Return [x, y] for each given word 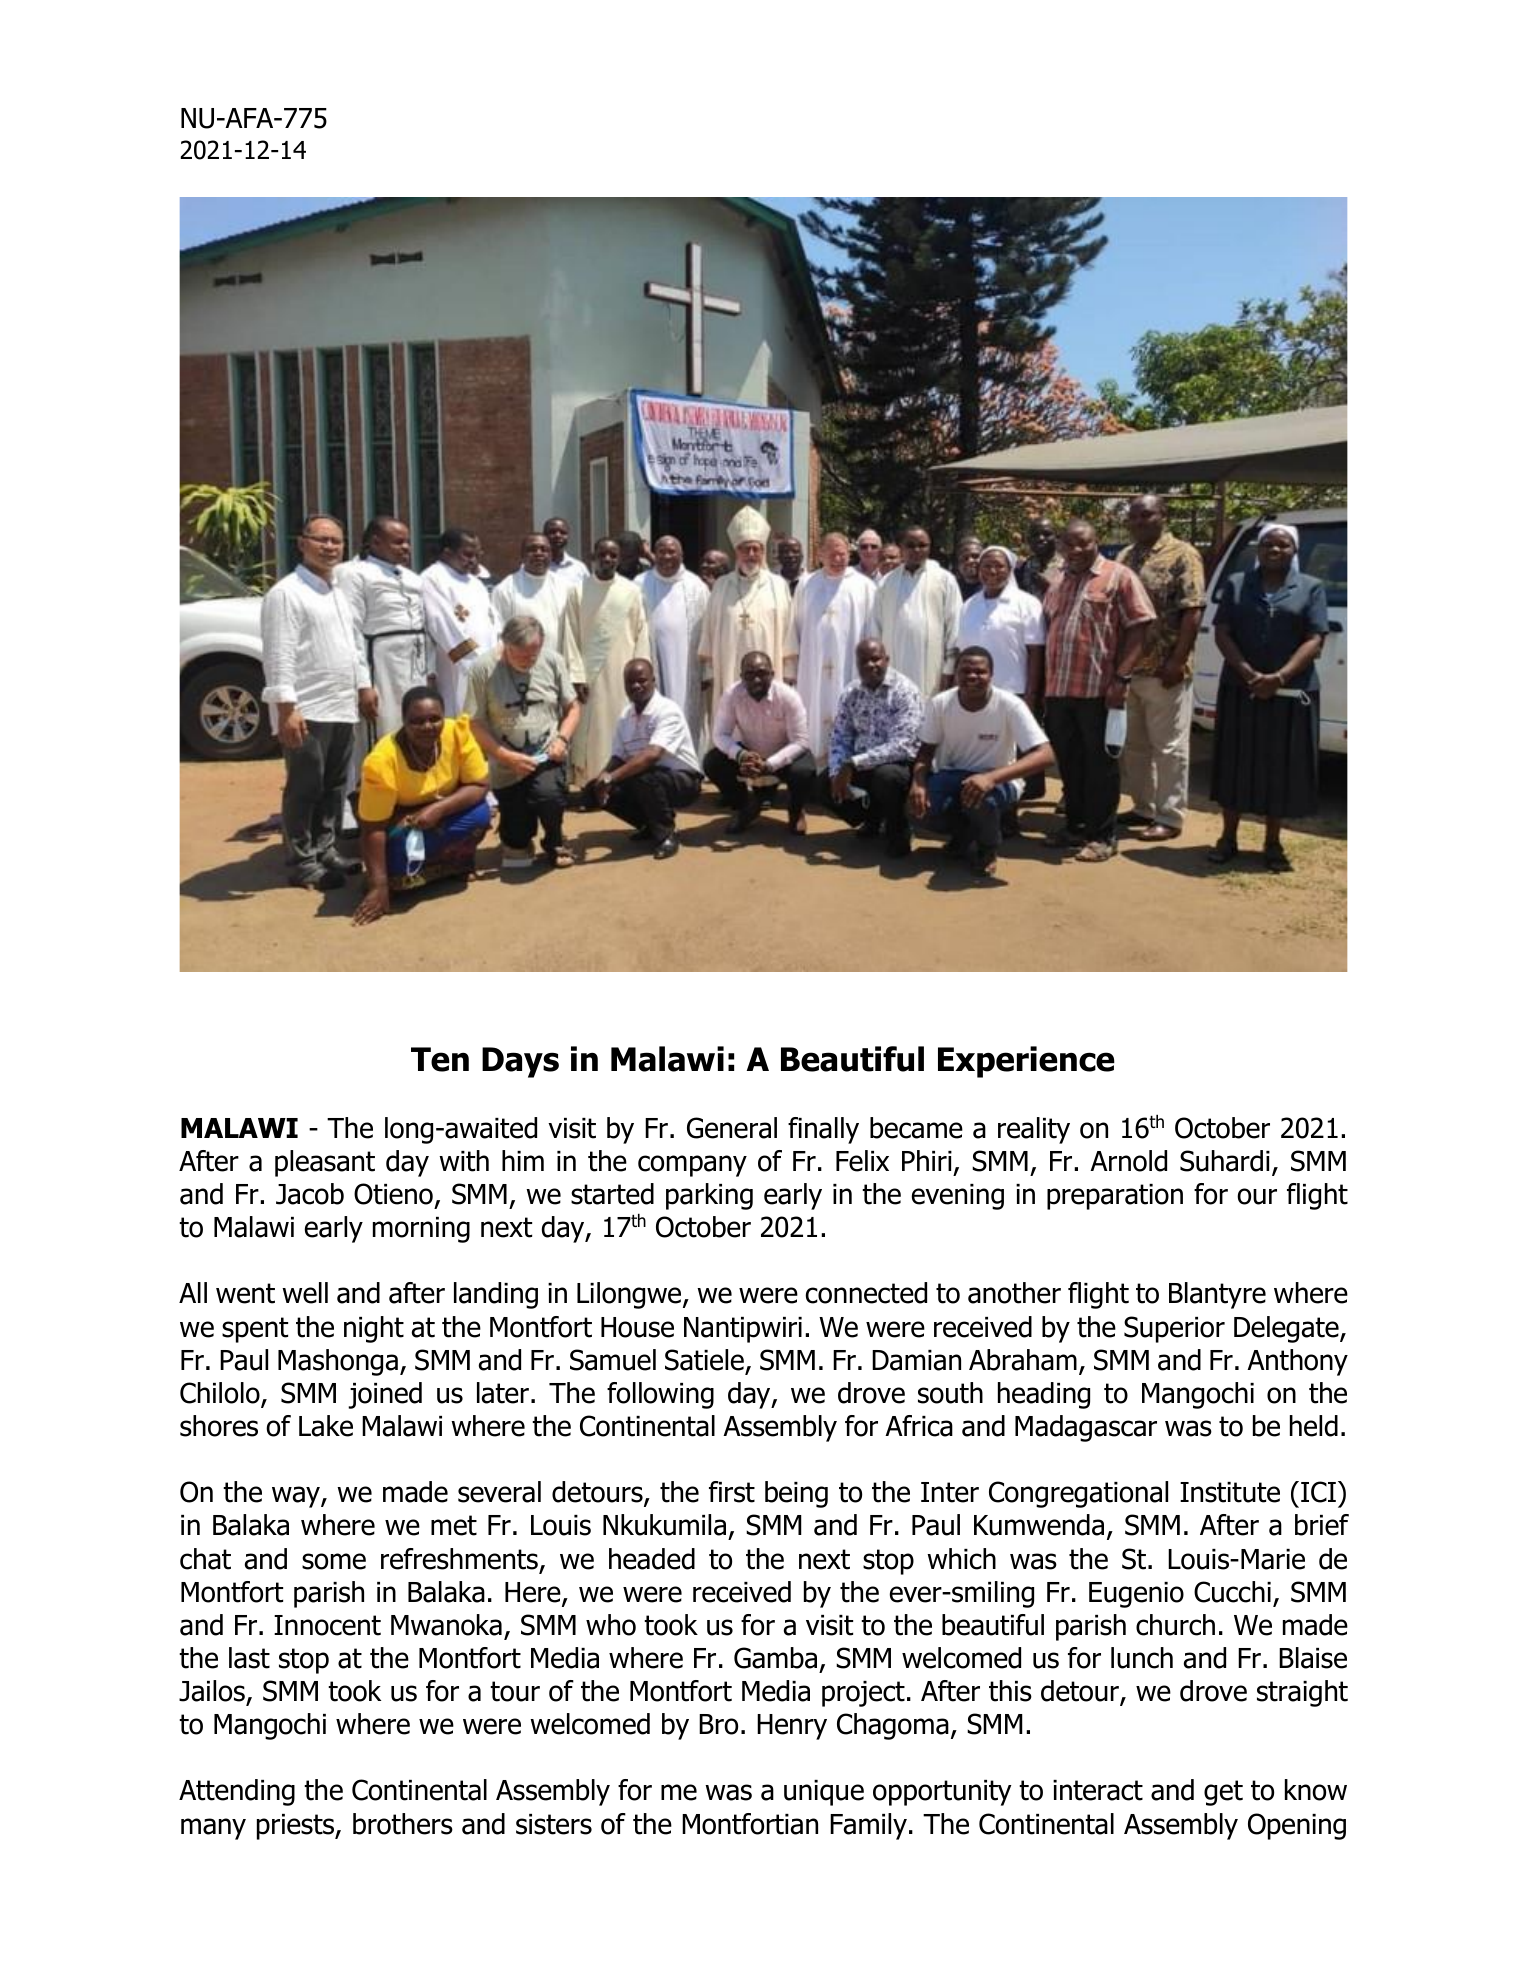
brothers [403, 1824]
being [796, 1494]
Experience [1026, 1062]
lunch [1142, 1658]
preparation [1115, 1197]
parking [709, 1196]
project [863, 1694]
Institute [1230, 1492]
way [297, 1497]
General [732, 1128]
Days [520, 1062]
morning [421, 1230]
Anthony [1297, 1362]
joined [385, 1395]
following [660, 1395]
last [249, 1658]
